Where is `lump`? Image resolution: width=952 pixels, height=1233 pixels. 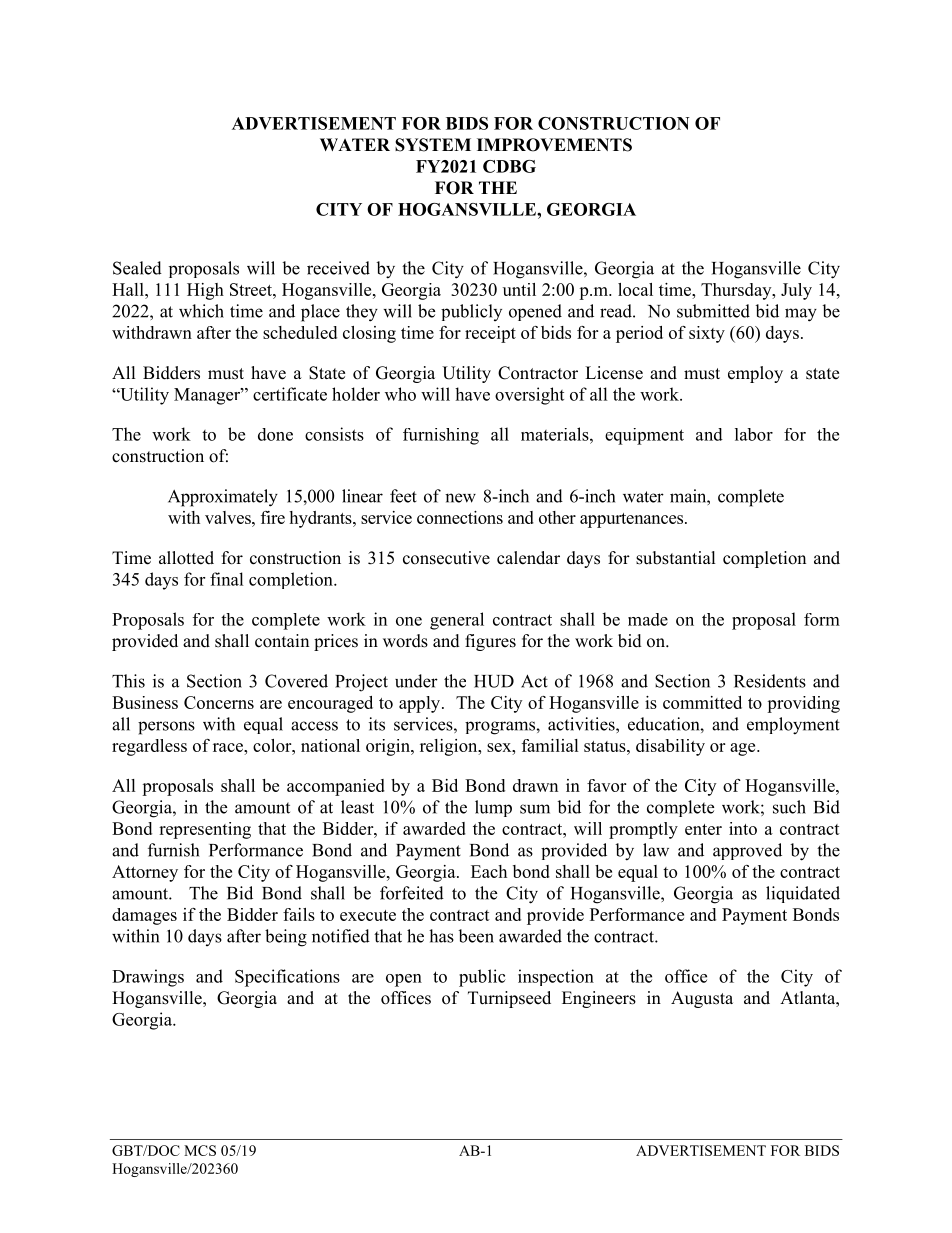
lump is located at coordinates (493, 808).
